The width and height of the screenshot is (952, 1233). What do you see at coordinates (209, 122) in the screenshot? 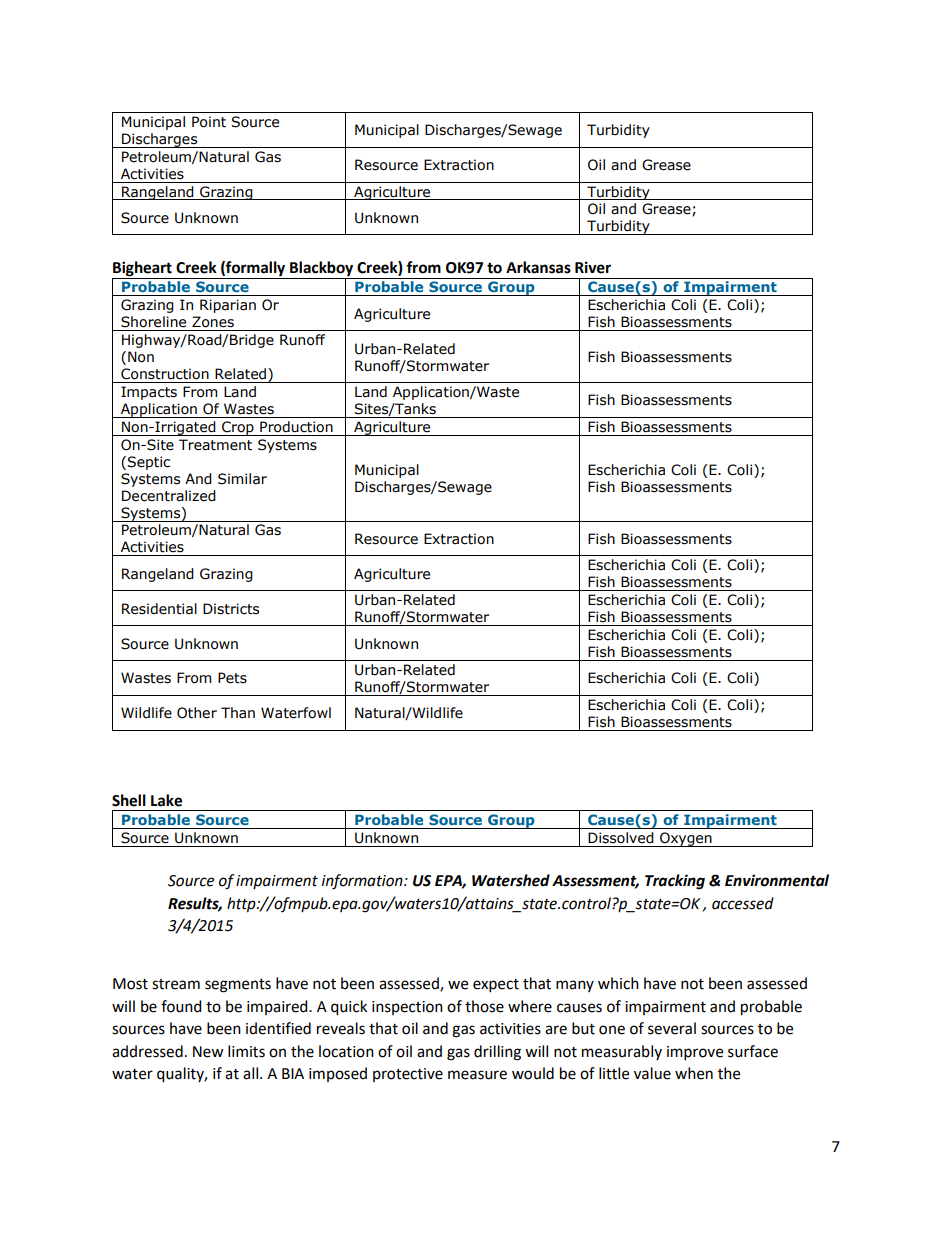
I see `Point` at bounding box center [209, 122].
